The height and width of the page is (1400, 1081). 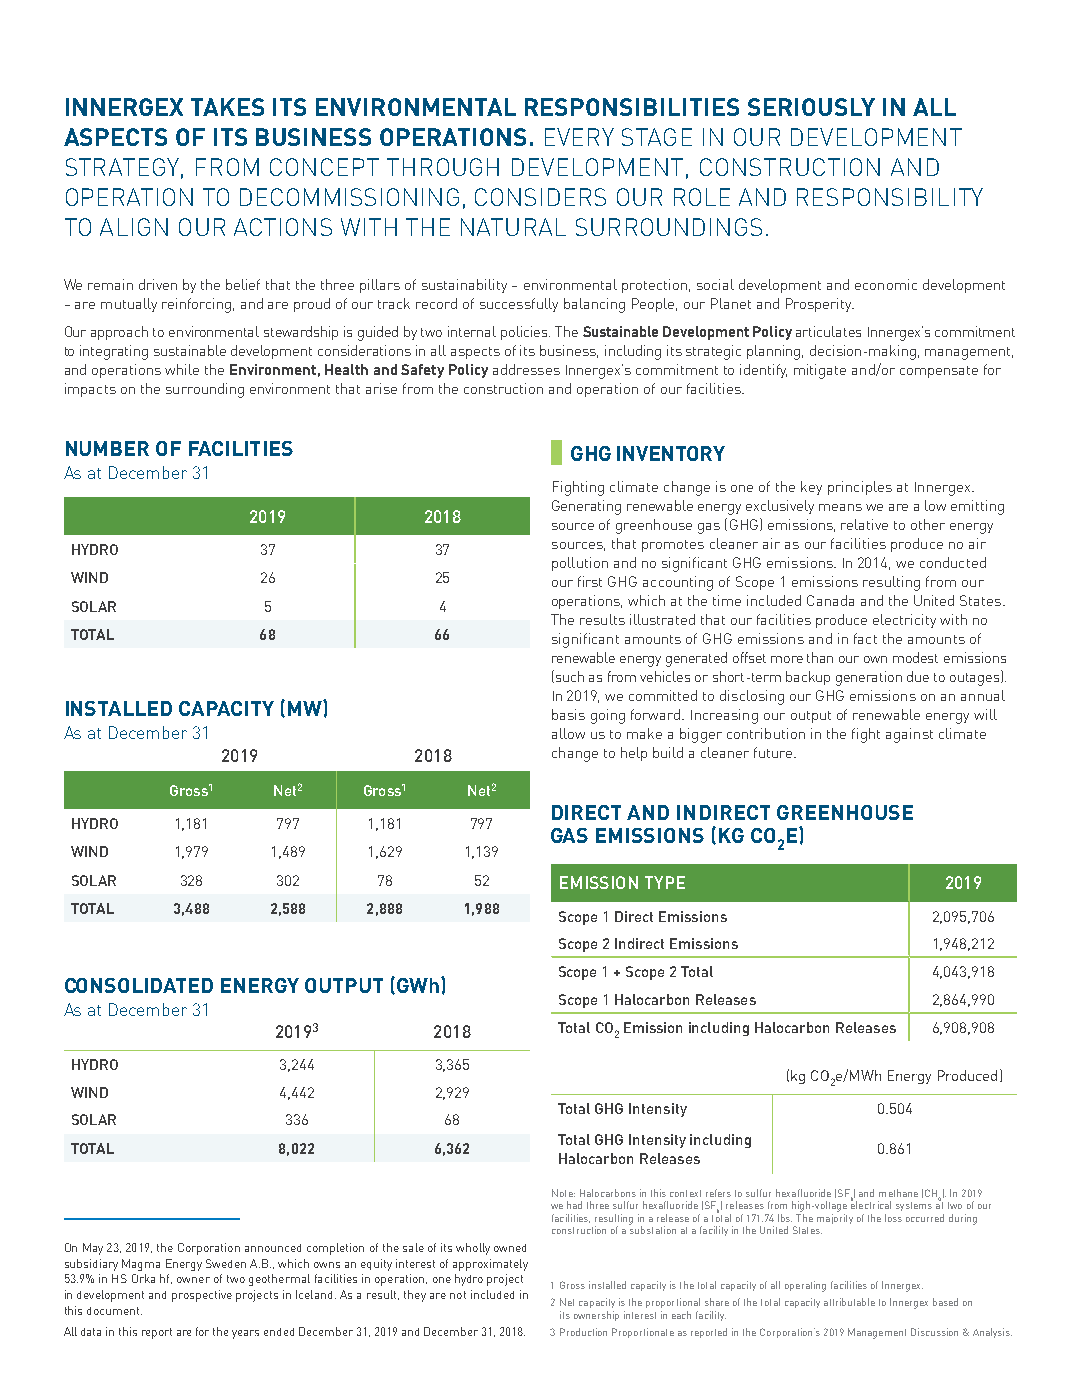 I want to click on RESPONSIBILITY, so click(x=890, y=197).
